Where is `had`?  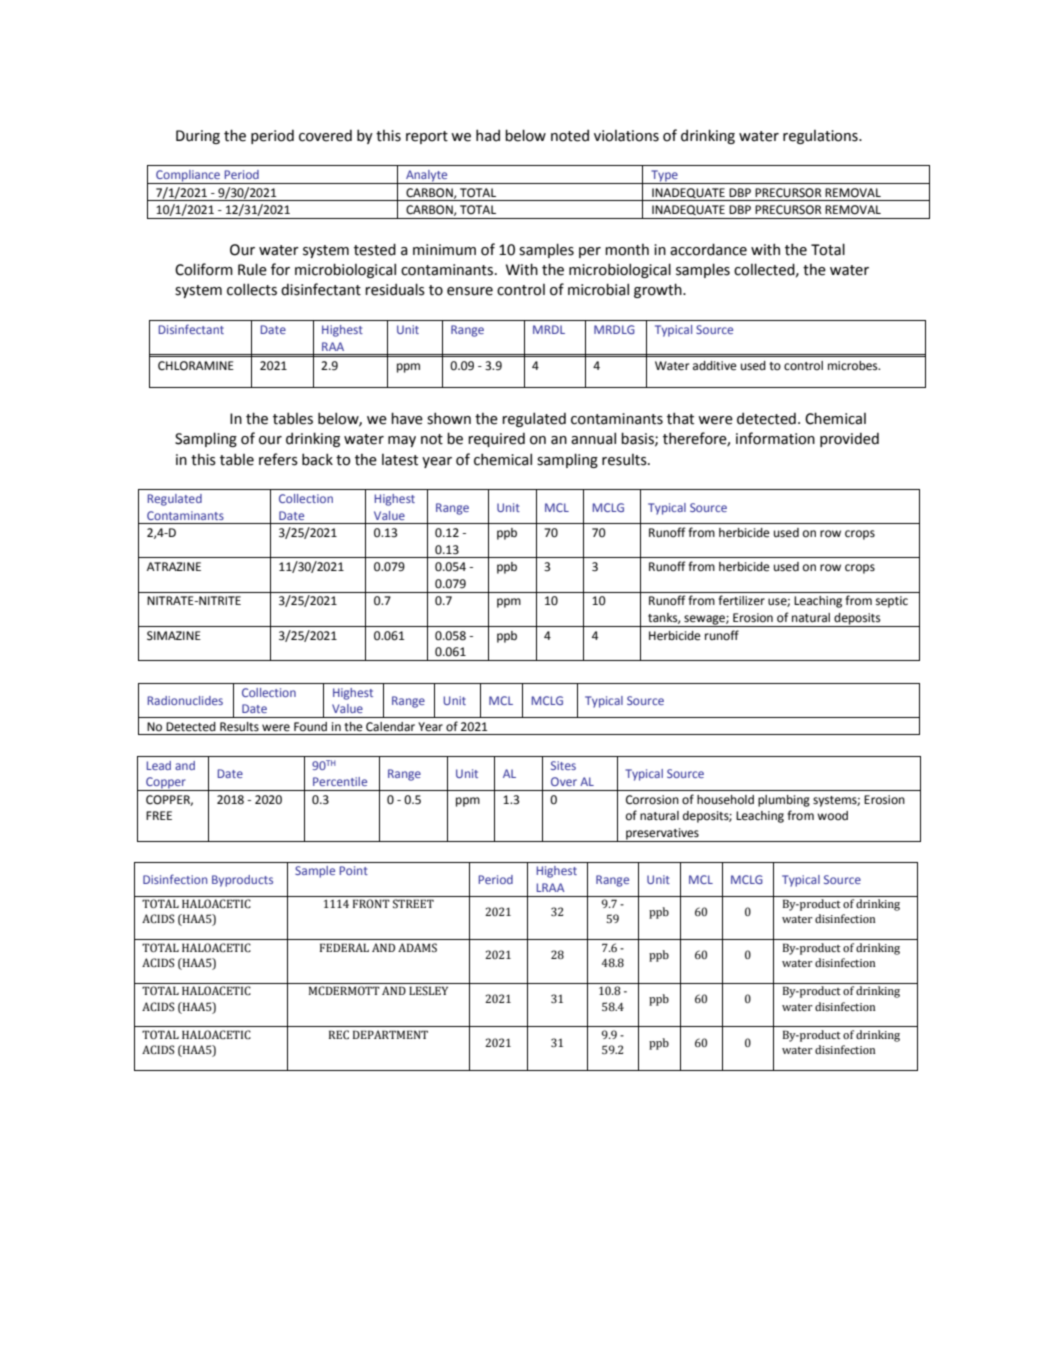 had is located at coordinates (488, 135).
